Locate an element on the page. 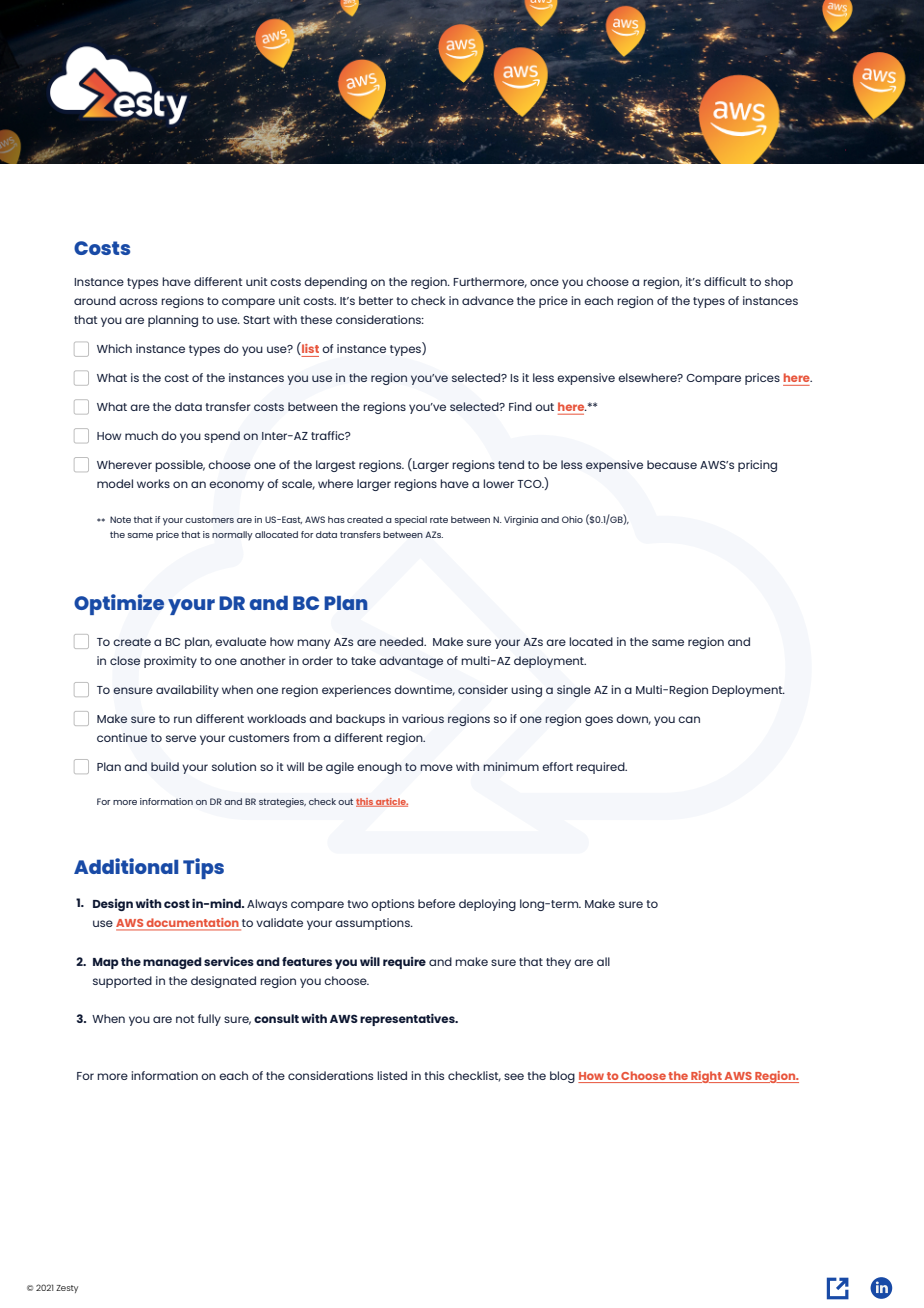 This document has width=924, height=1308. difficult is located at coordinates (725, 281).
